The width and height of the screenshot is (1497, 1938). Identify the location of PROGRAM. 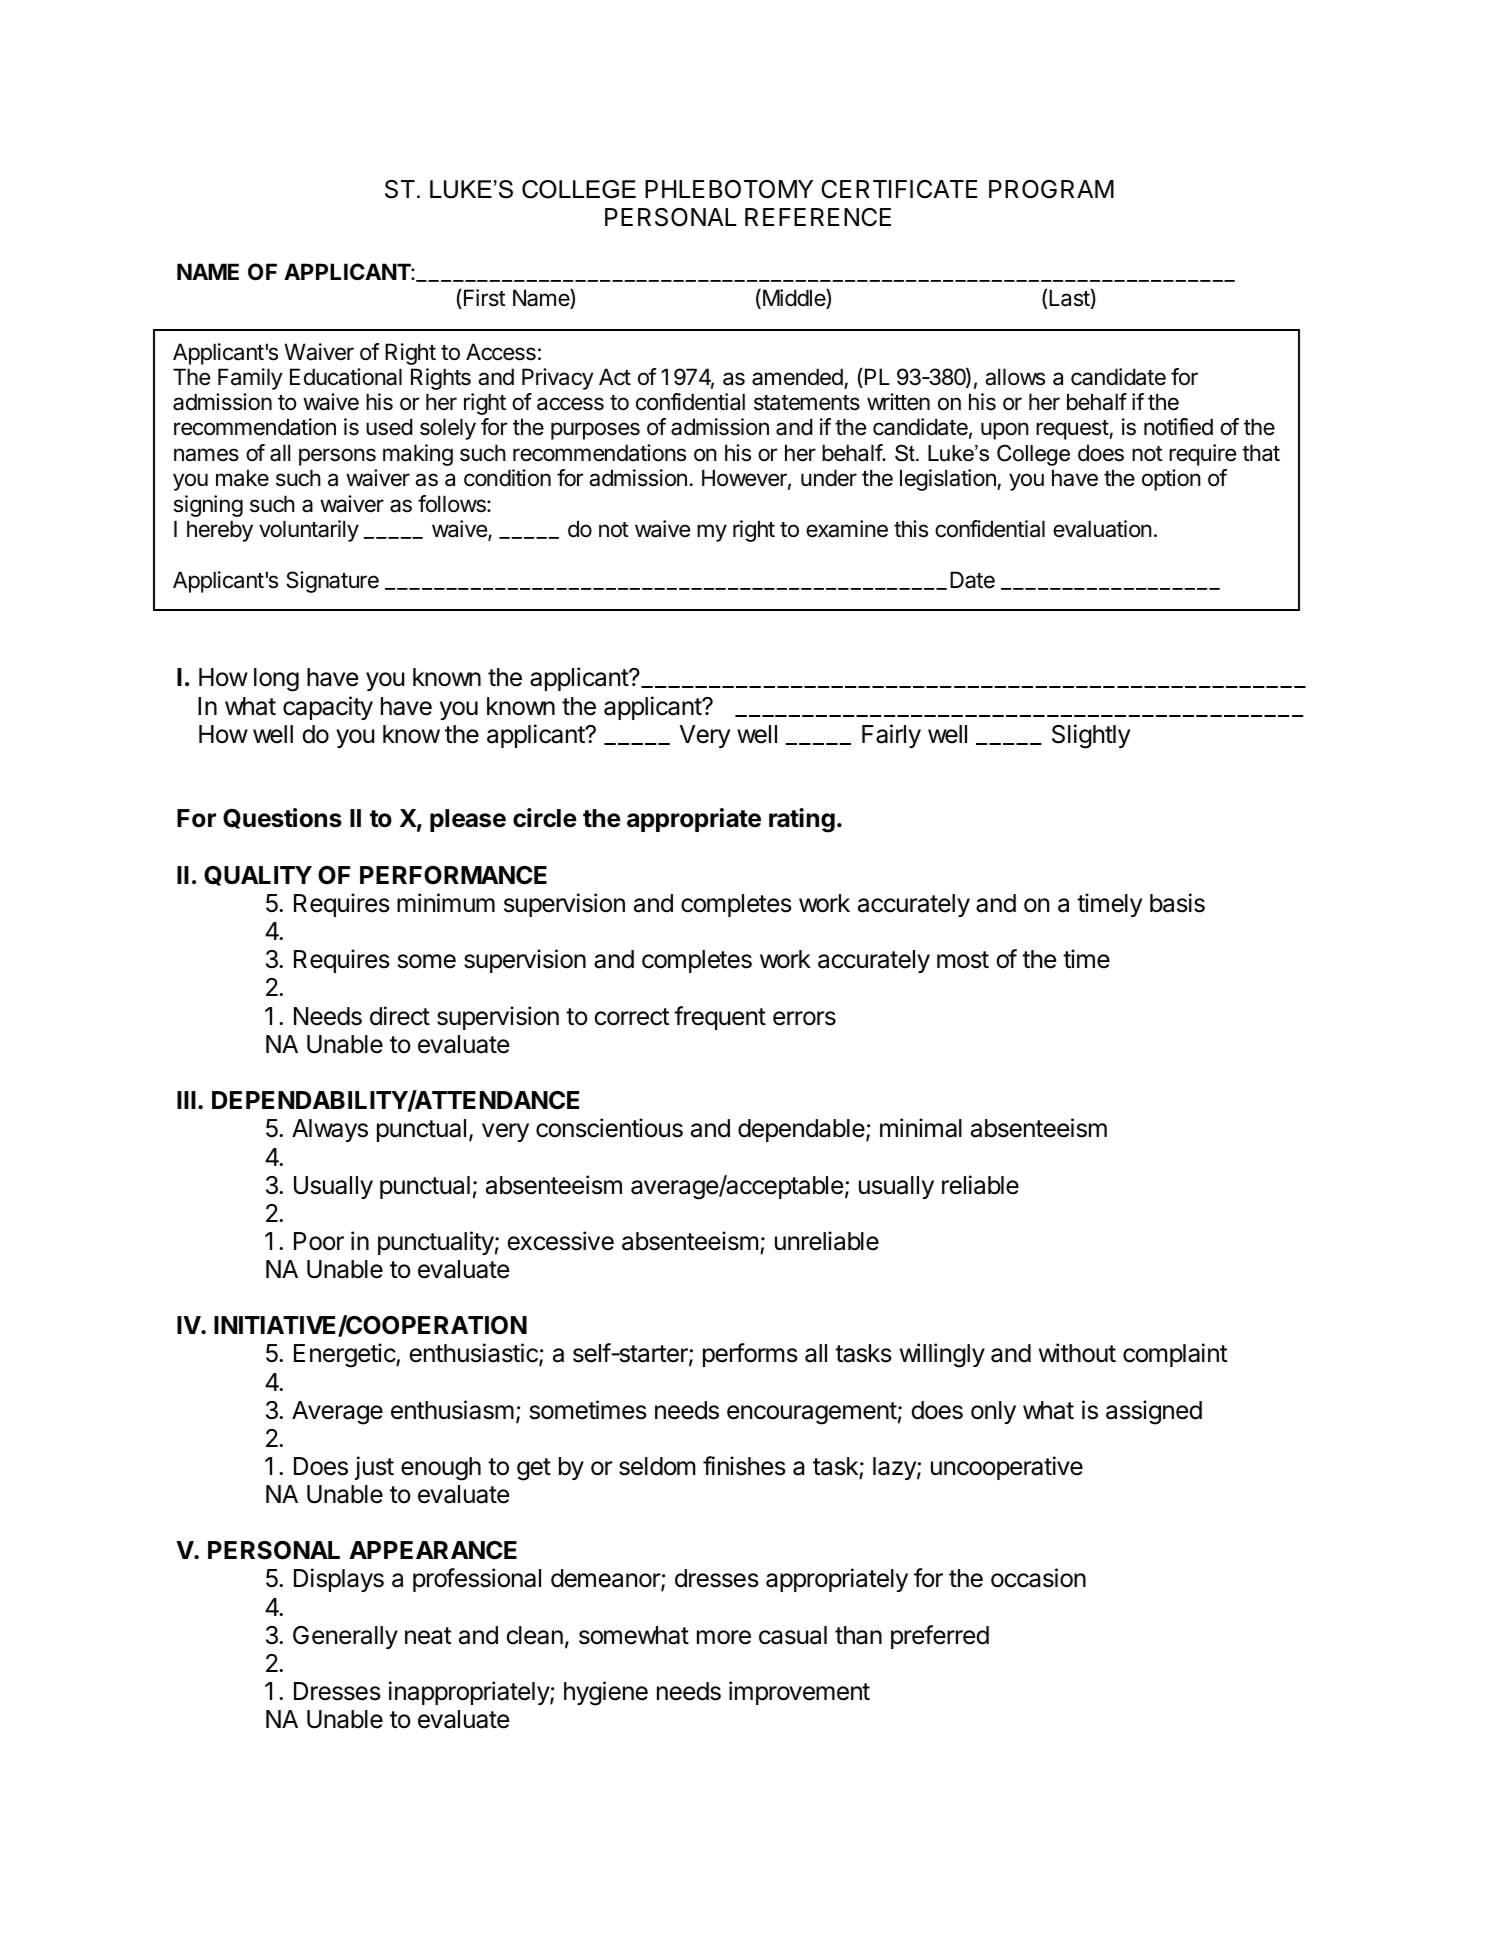
(1051, 189).
